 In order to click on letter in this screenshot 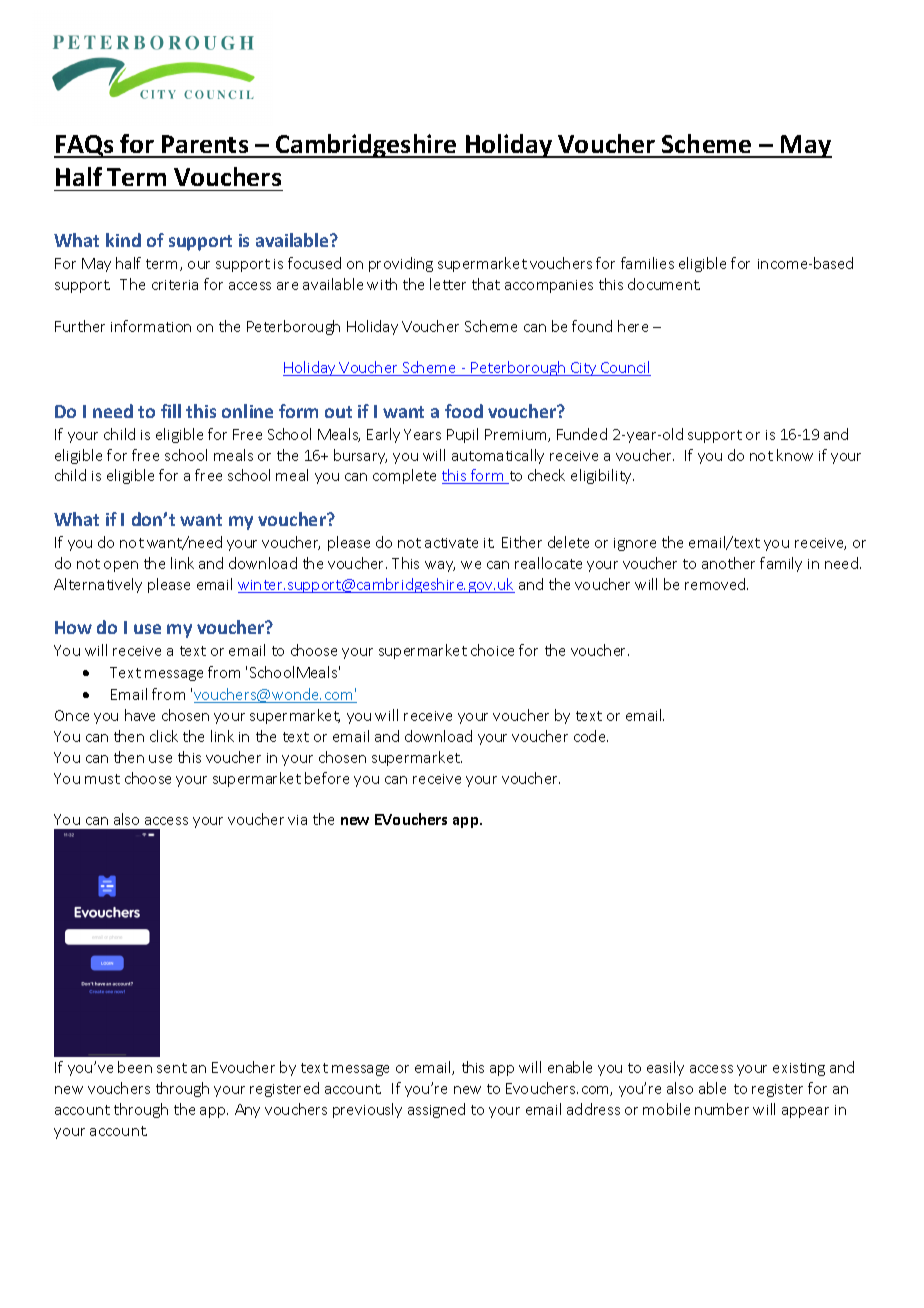, I will do `click(448, 284)`.
